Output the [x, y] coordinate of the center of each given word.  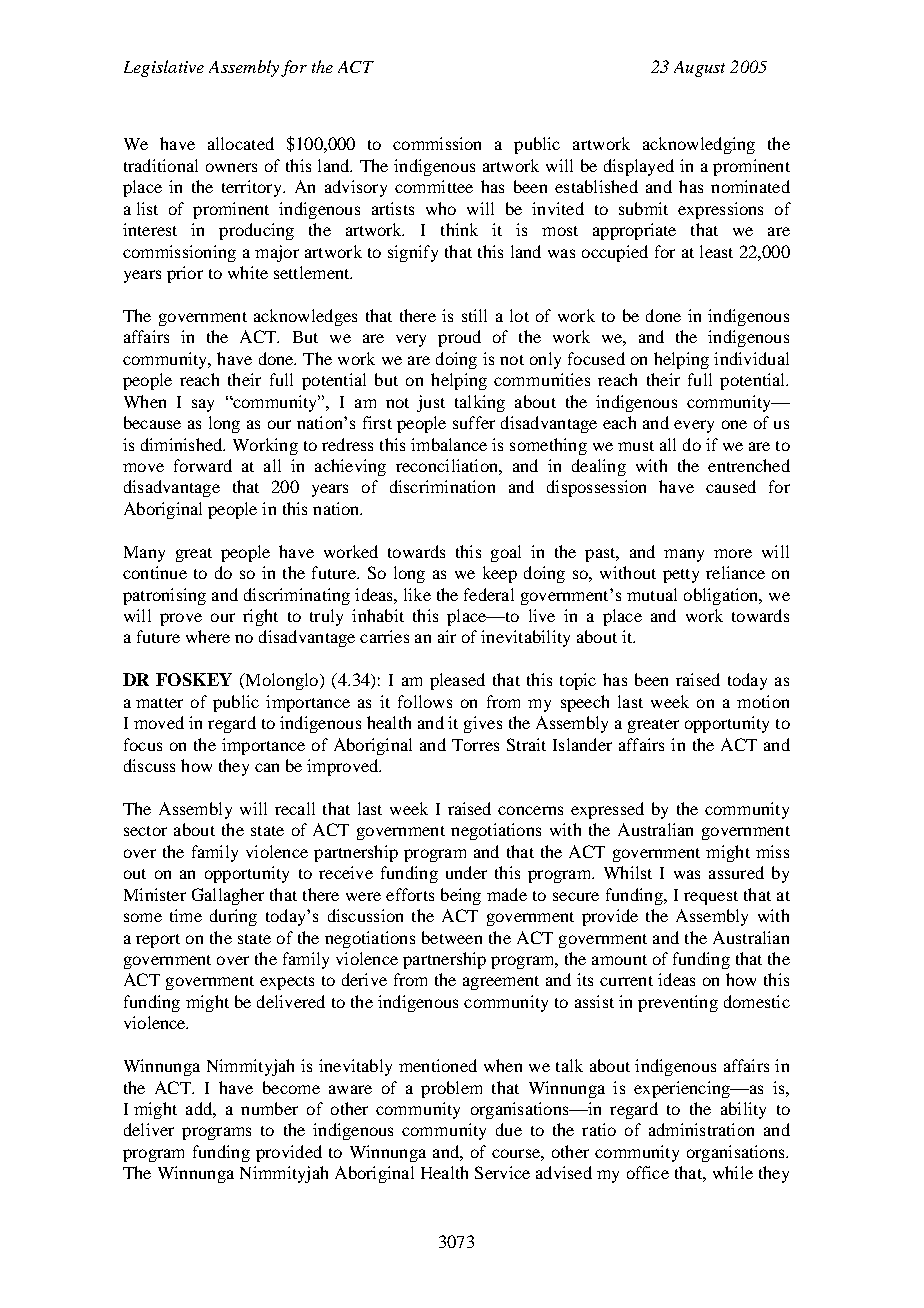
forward [203, 465]
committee [434, 186]
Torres [475, 745]
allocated [241, 143]
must [636, 446]
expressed [607, 810]
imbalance [449, 444]
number [269, 1108]
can [267, 767]
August [699, 69]
